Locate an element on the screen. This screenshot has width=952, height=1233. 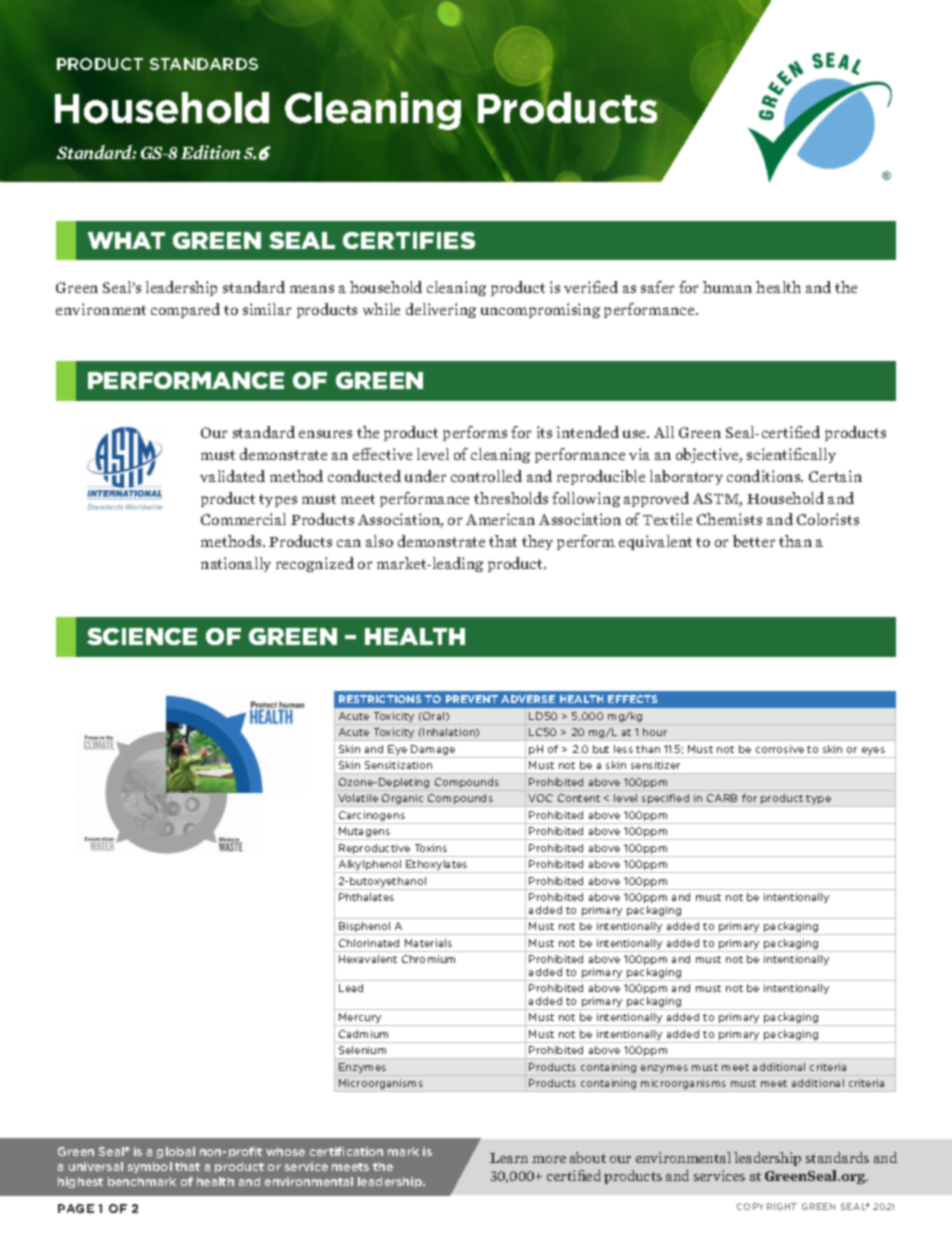
scientifically is located at coordinates (791, 455).
